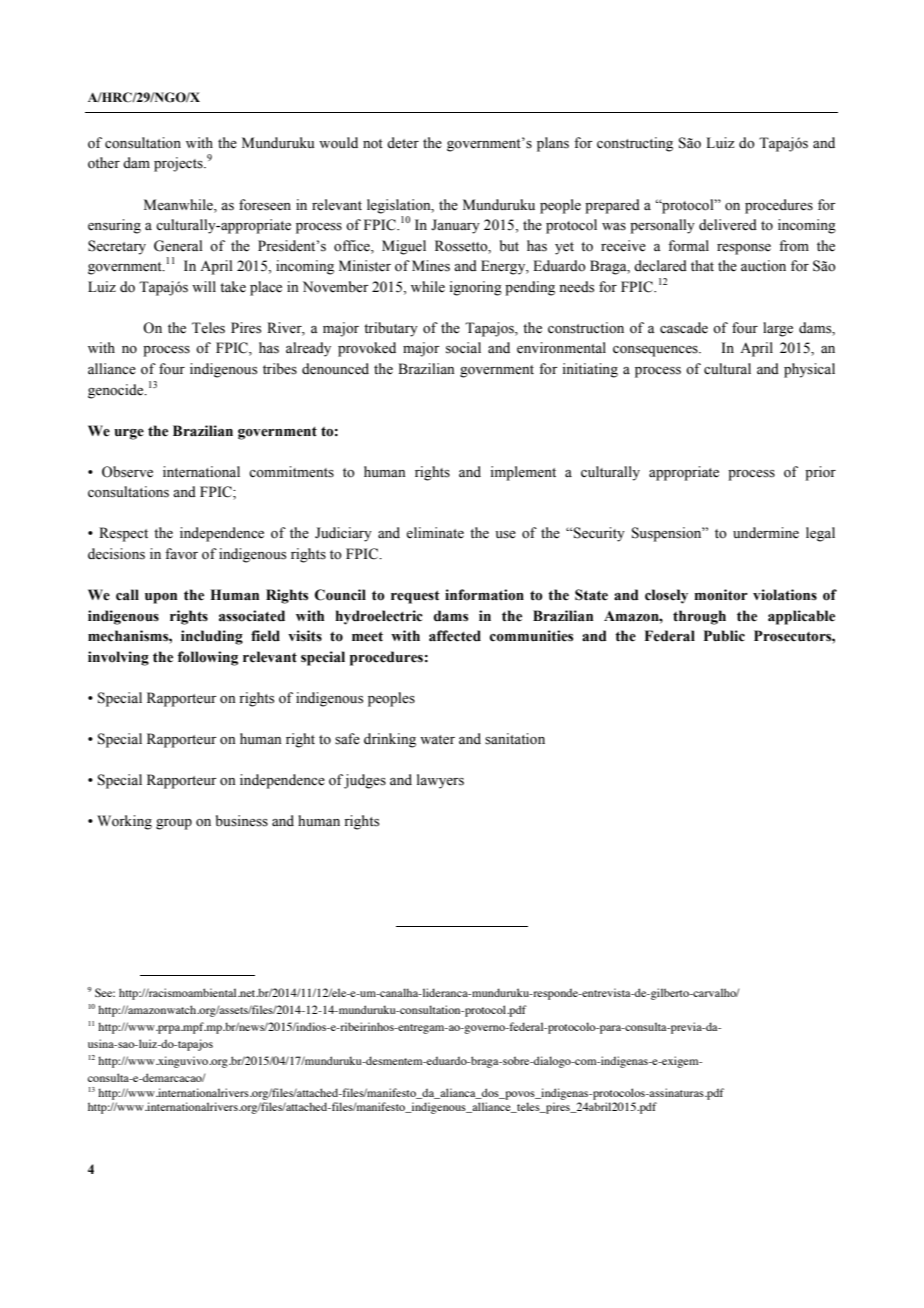 The height and width of the screenshot is (1308, 924). What do you see at coordinates (403, 143) in the screenshot?
I see `deter` at bounding box center [403, 143].
